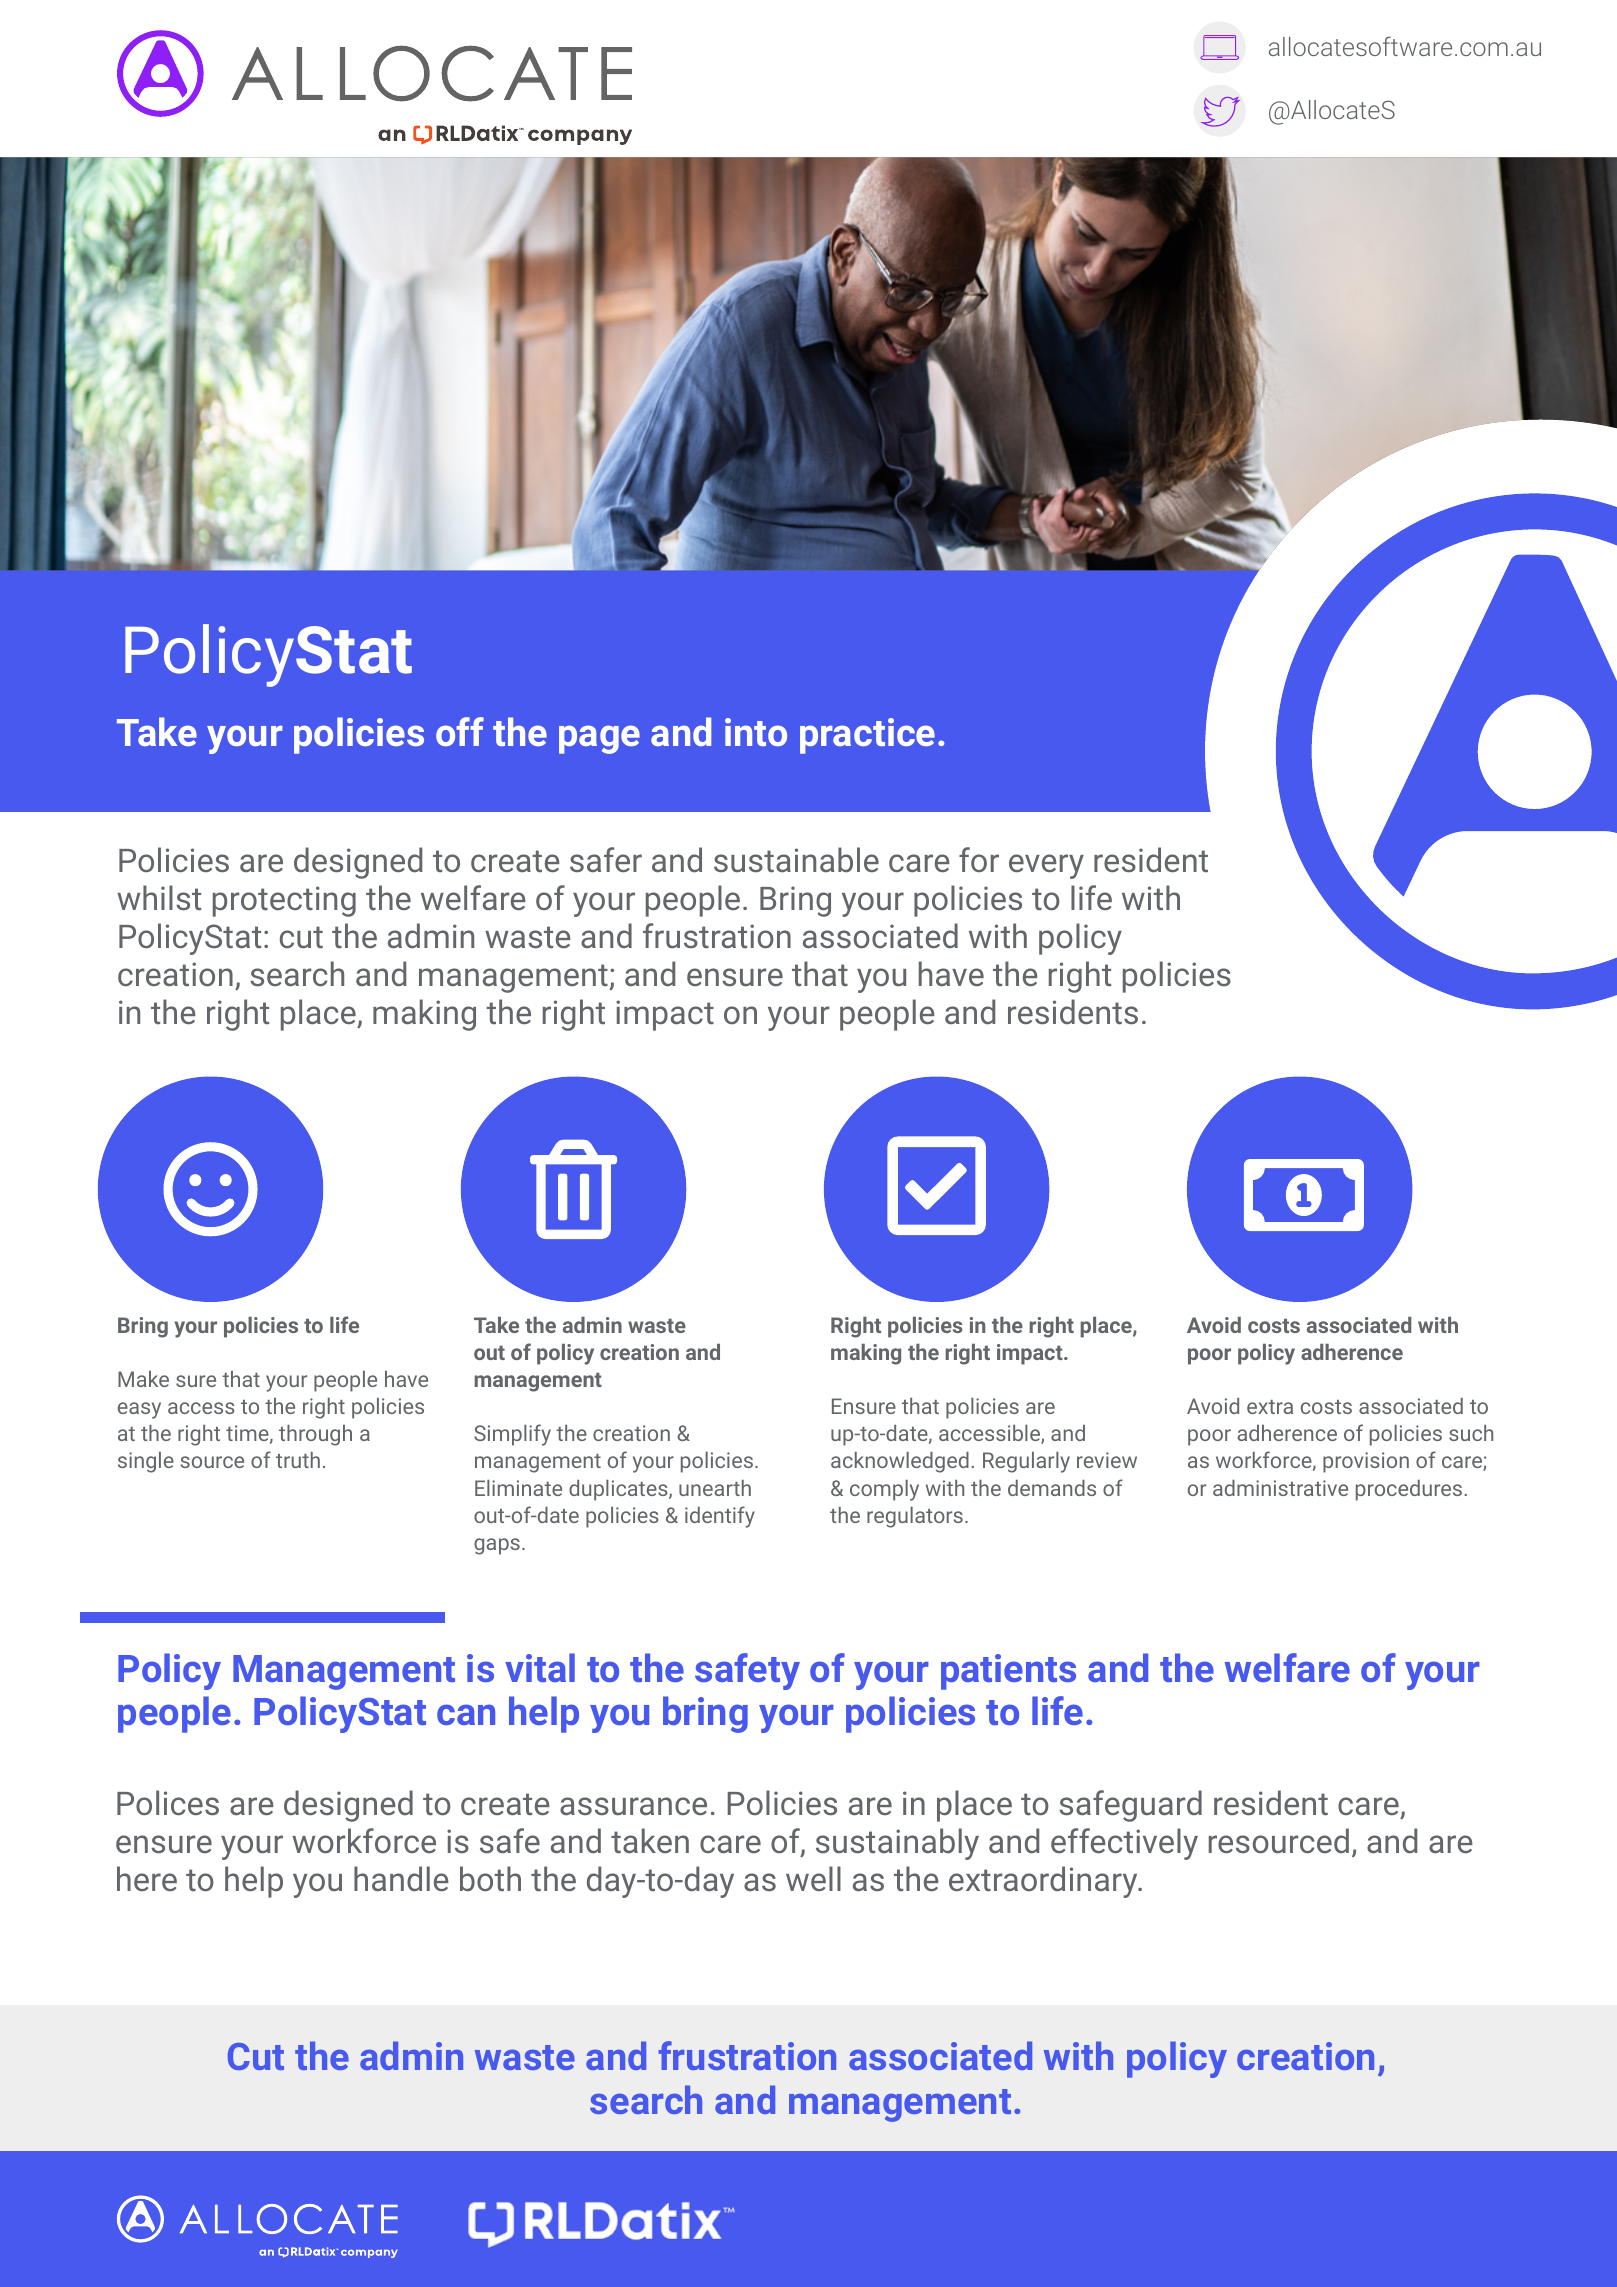  What do you see at coordinates (756, 732) in the screenshot?
I see `into` at bounding box center [756, 732].
